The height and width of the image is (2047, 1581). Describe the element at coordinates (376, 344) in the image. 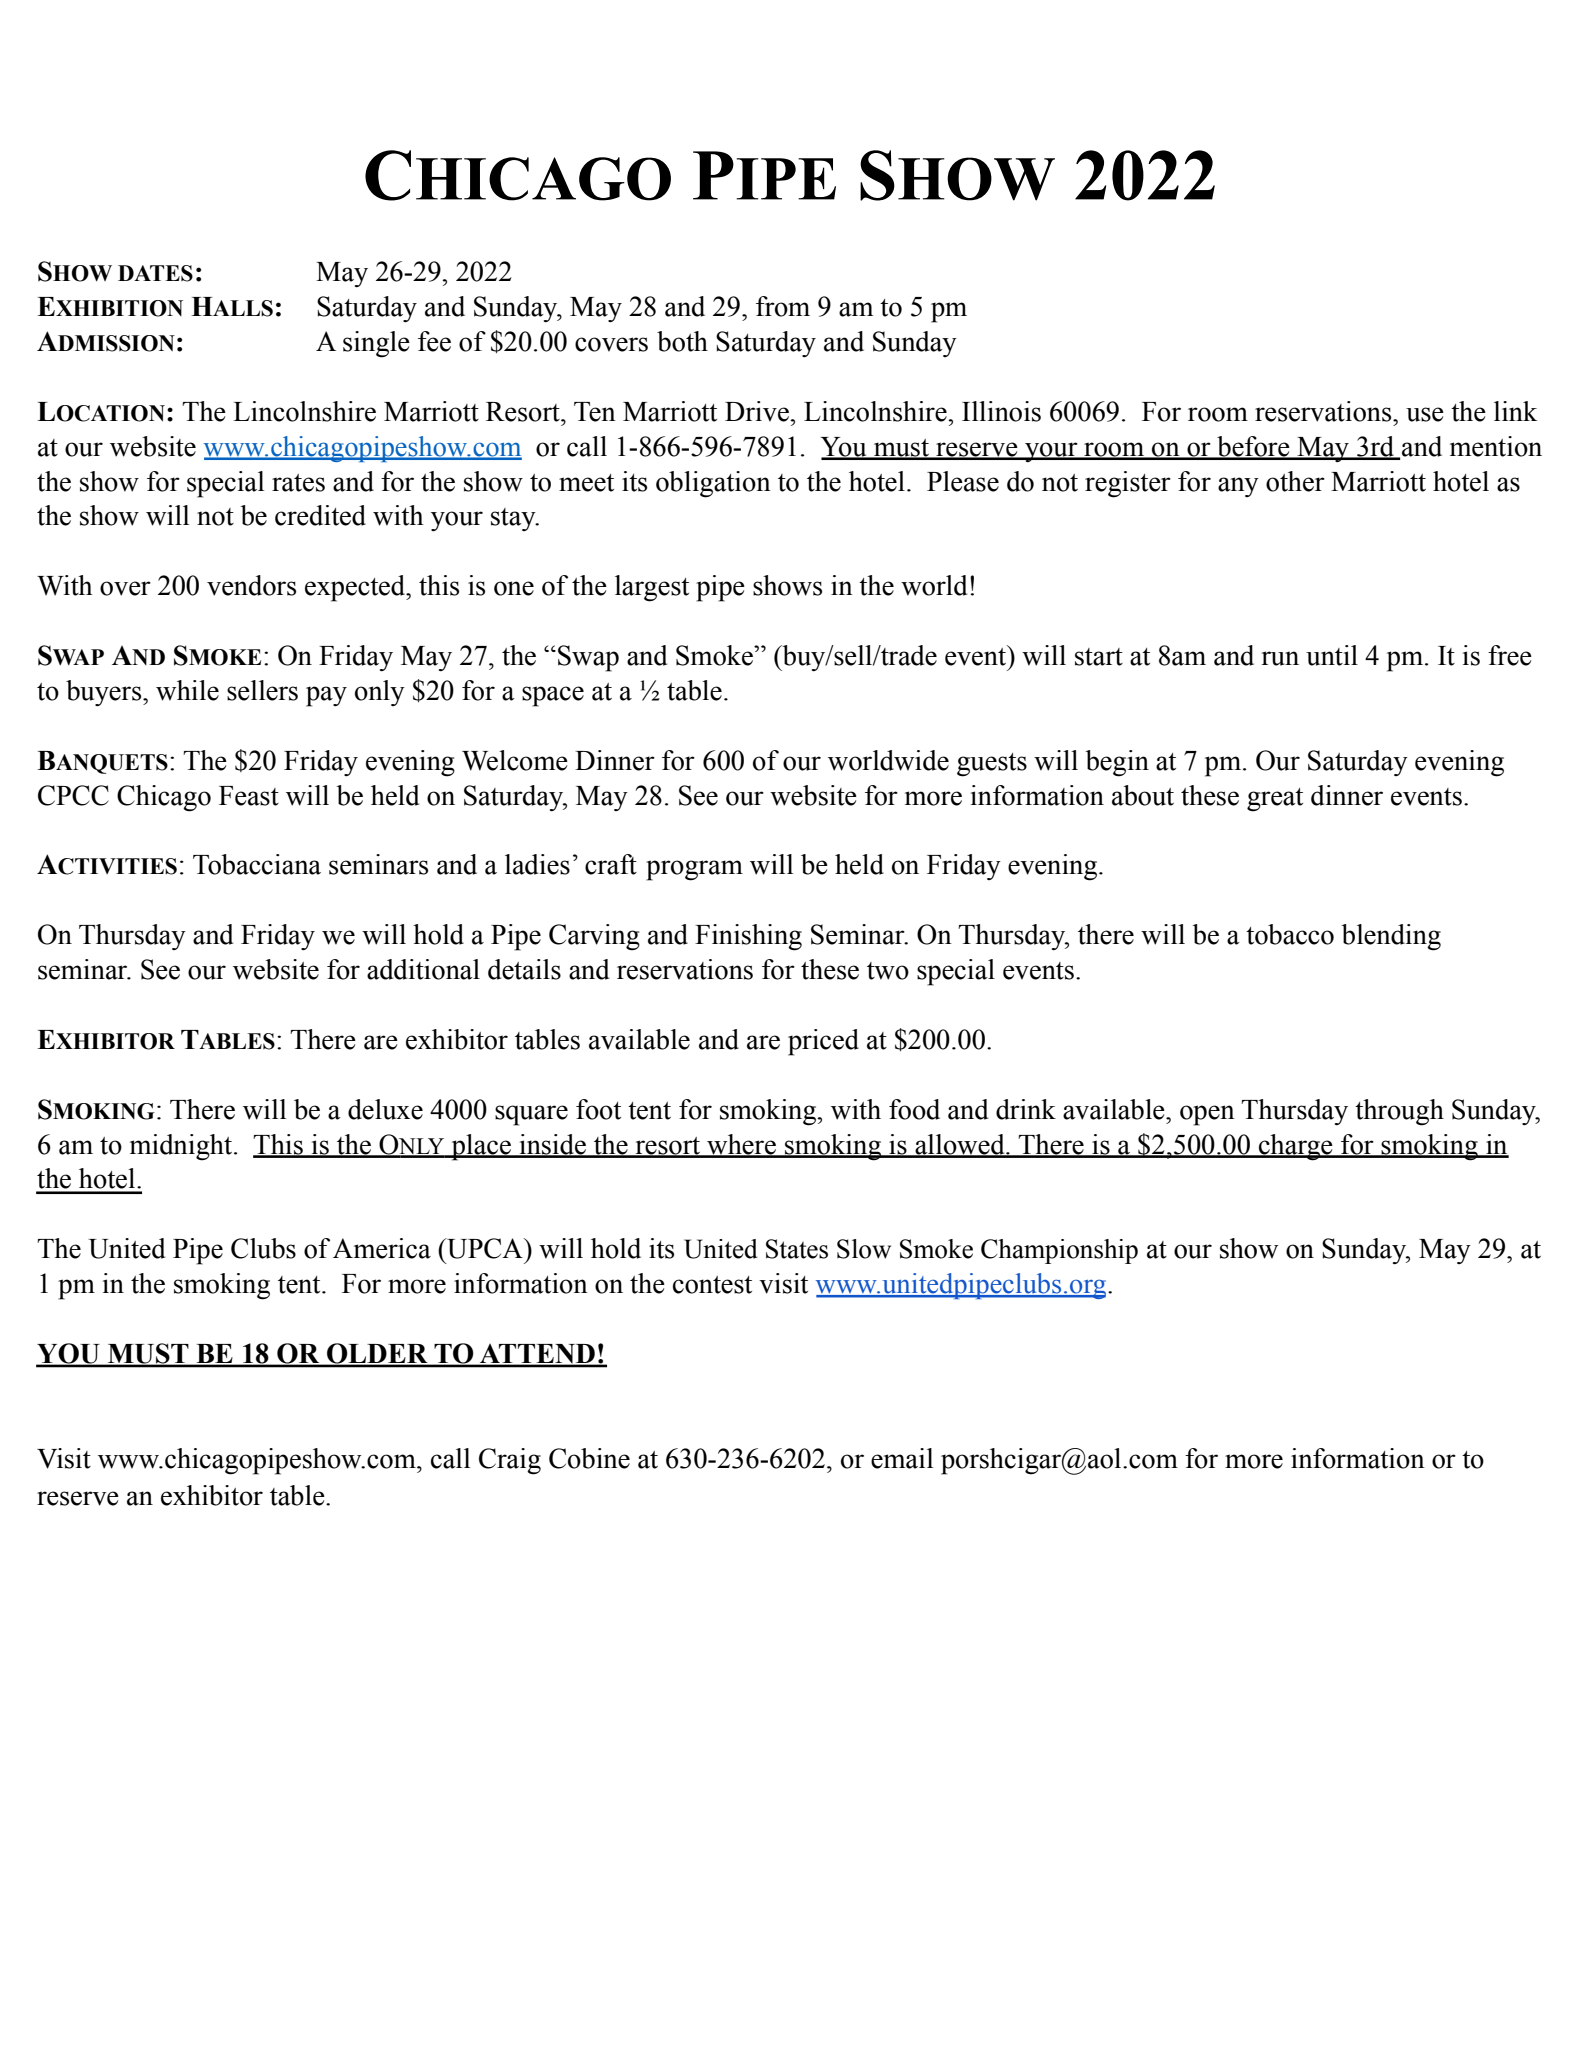

I see `single` at that location.
